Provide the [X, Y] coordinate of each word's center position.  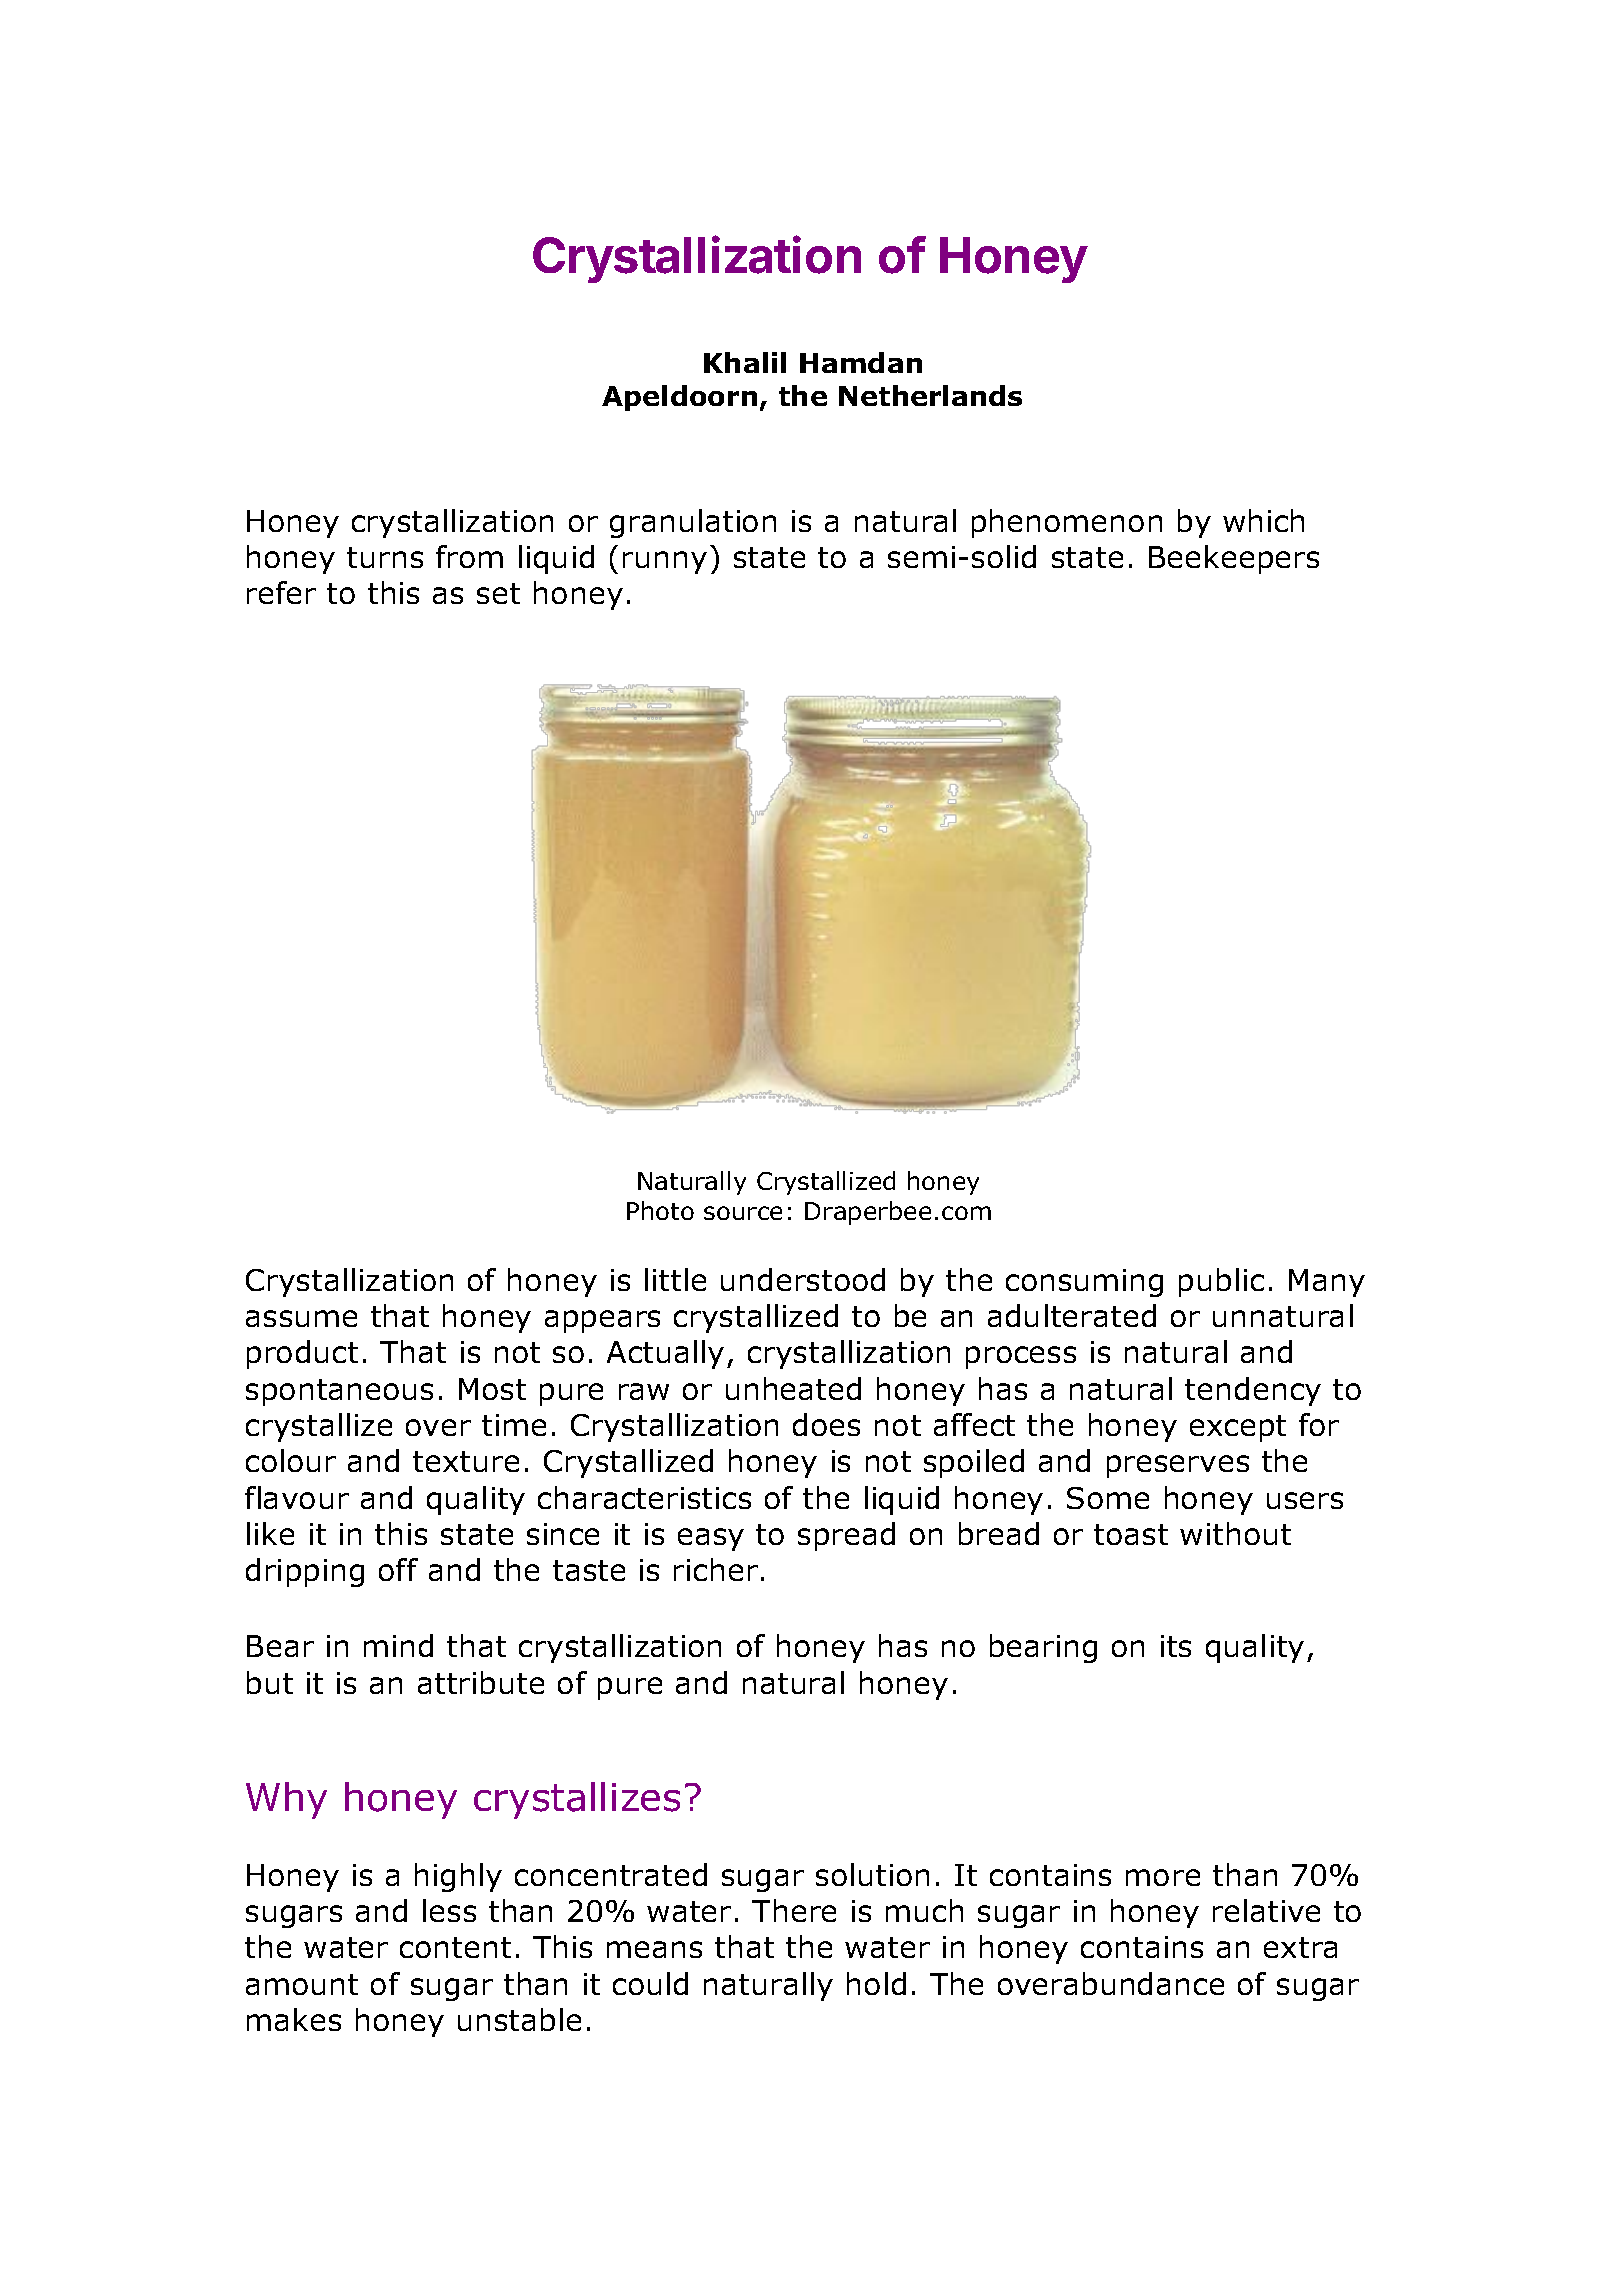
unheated [793, 1388]
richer [716, 1569]
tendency [1253, 1391]
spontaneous [339, 1392]
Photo [660, 1210]
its [1176, 1646]
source [743, 1213]
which [1263, 520]
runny [665, 562]
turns [385, 557]
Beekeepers [1234, 559]
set [498, 593]
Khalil [745, 362]
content [455, 1947]
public [1221, 1282]
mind [398, 1645]
